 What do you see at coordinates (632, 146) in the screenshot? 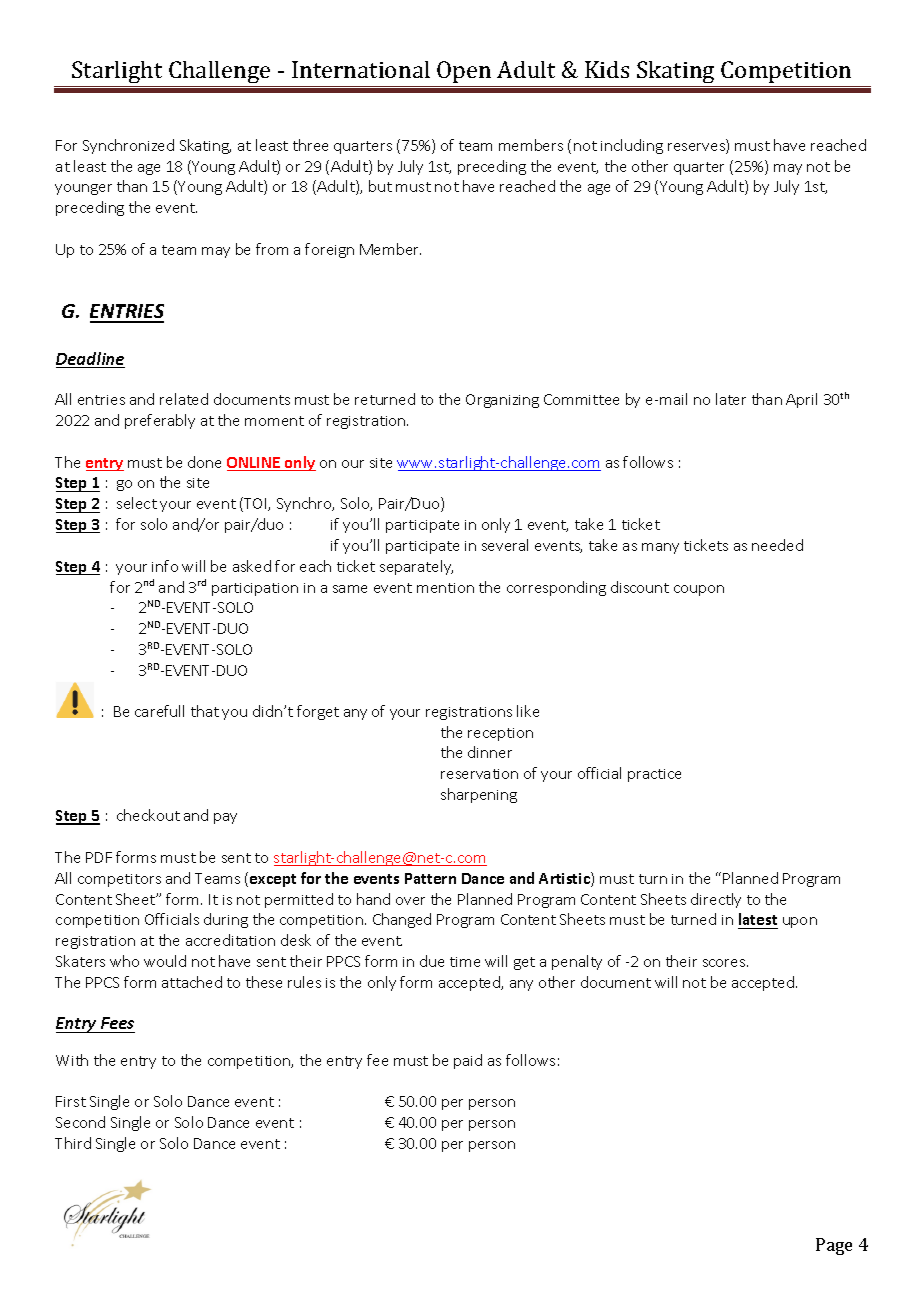
I see `including` at bounding box center [632, 146].
